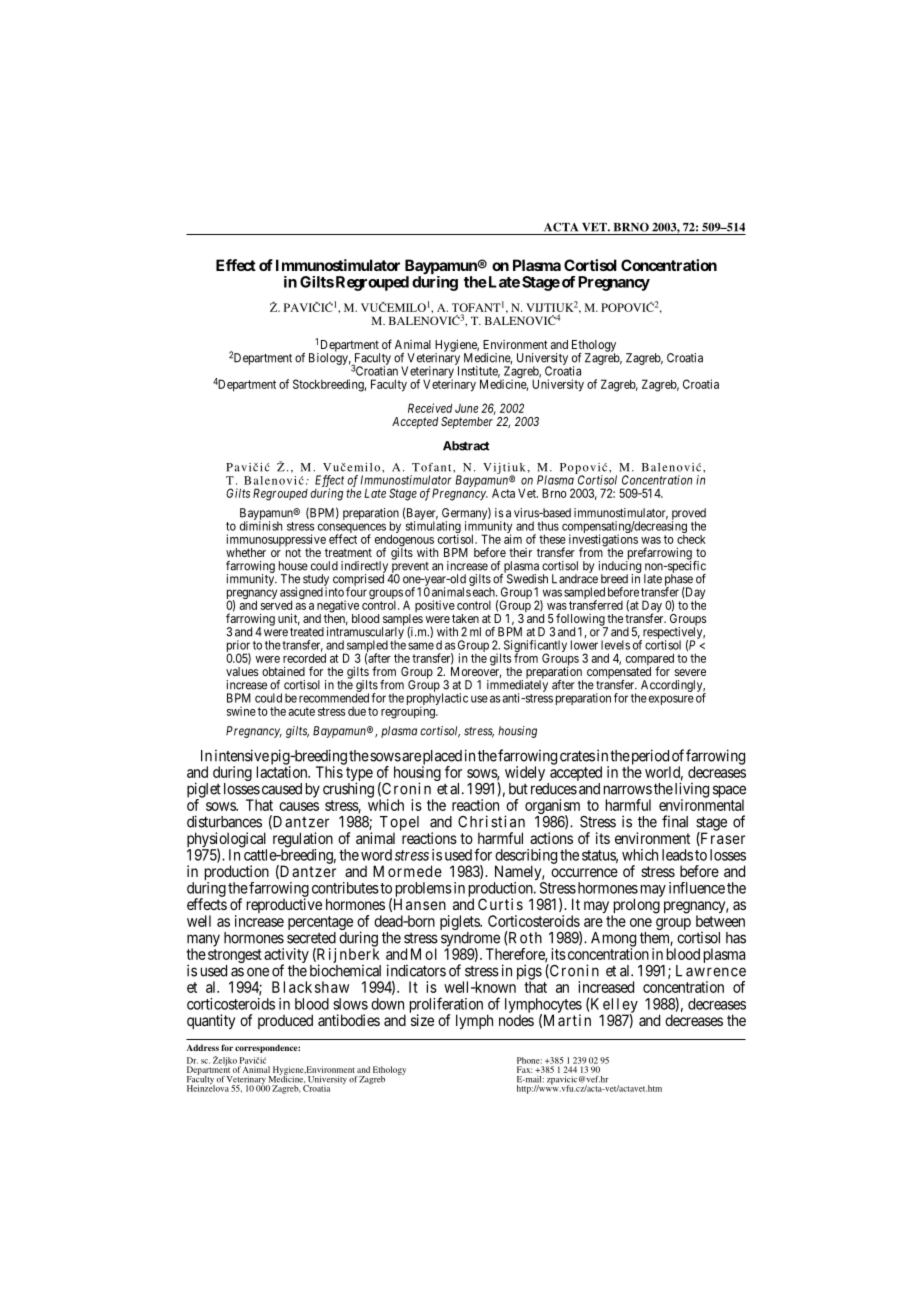  I want to click on diminish, so click(261, 525).
